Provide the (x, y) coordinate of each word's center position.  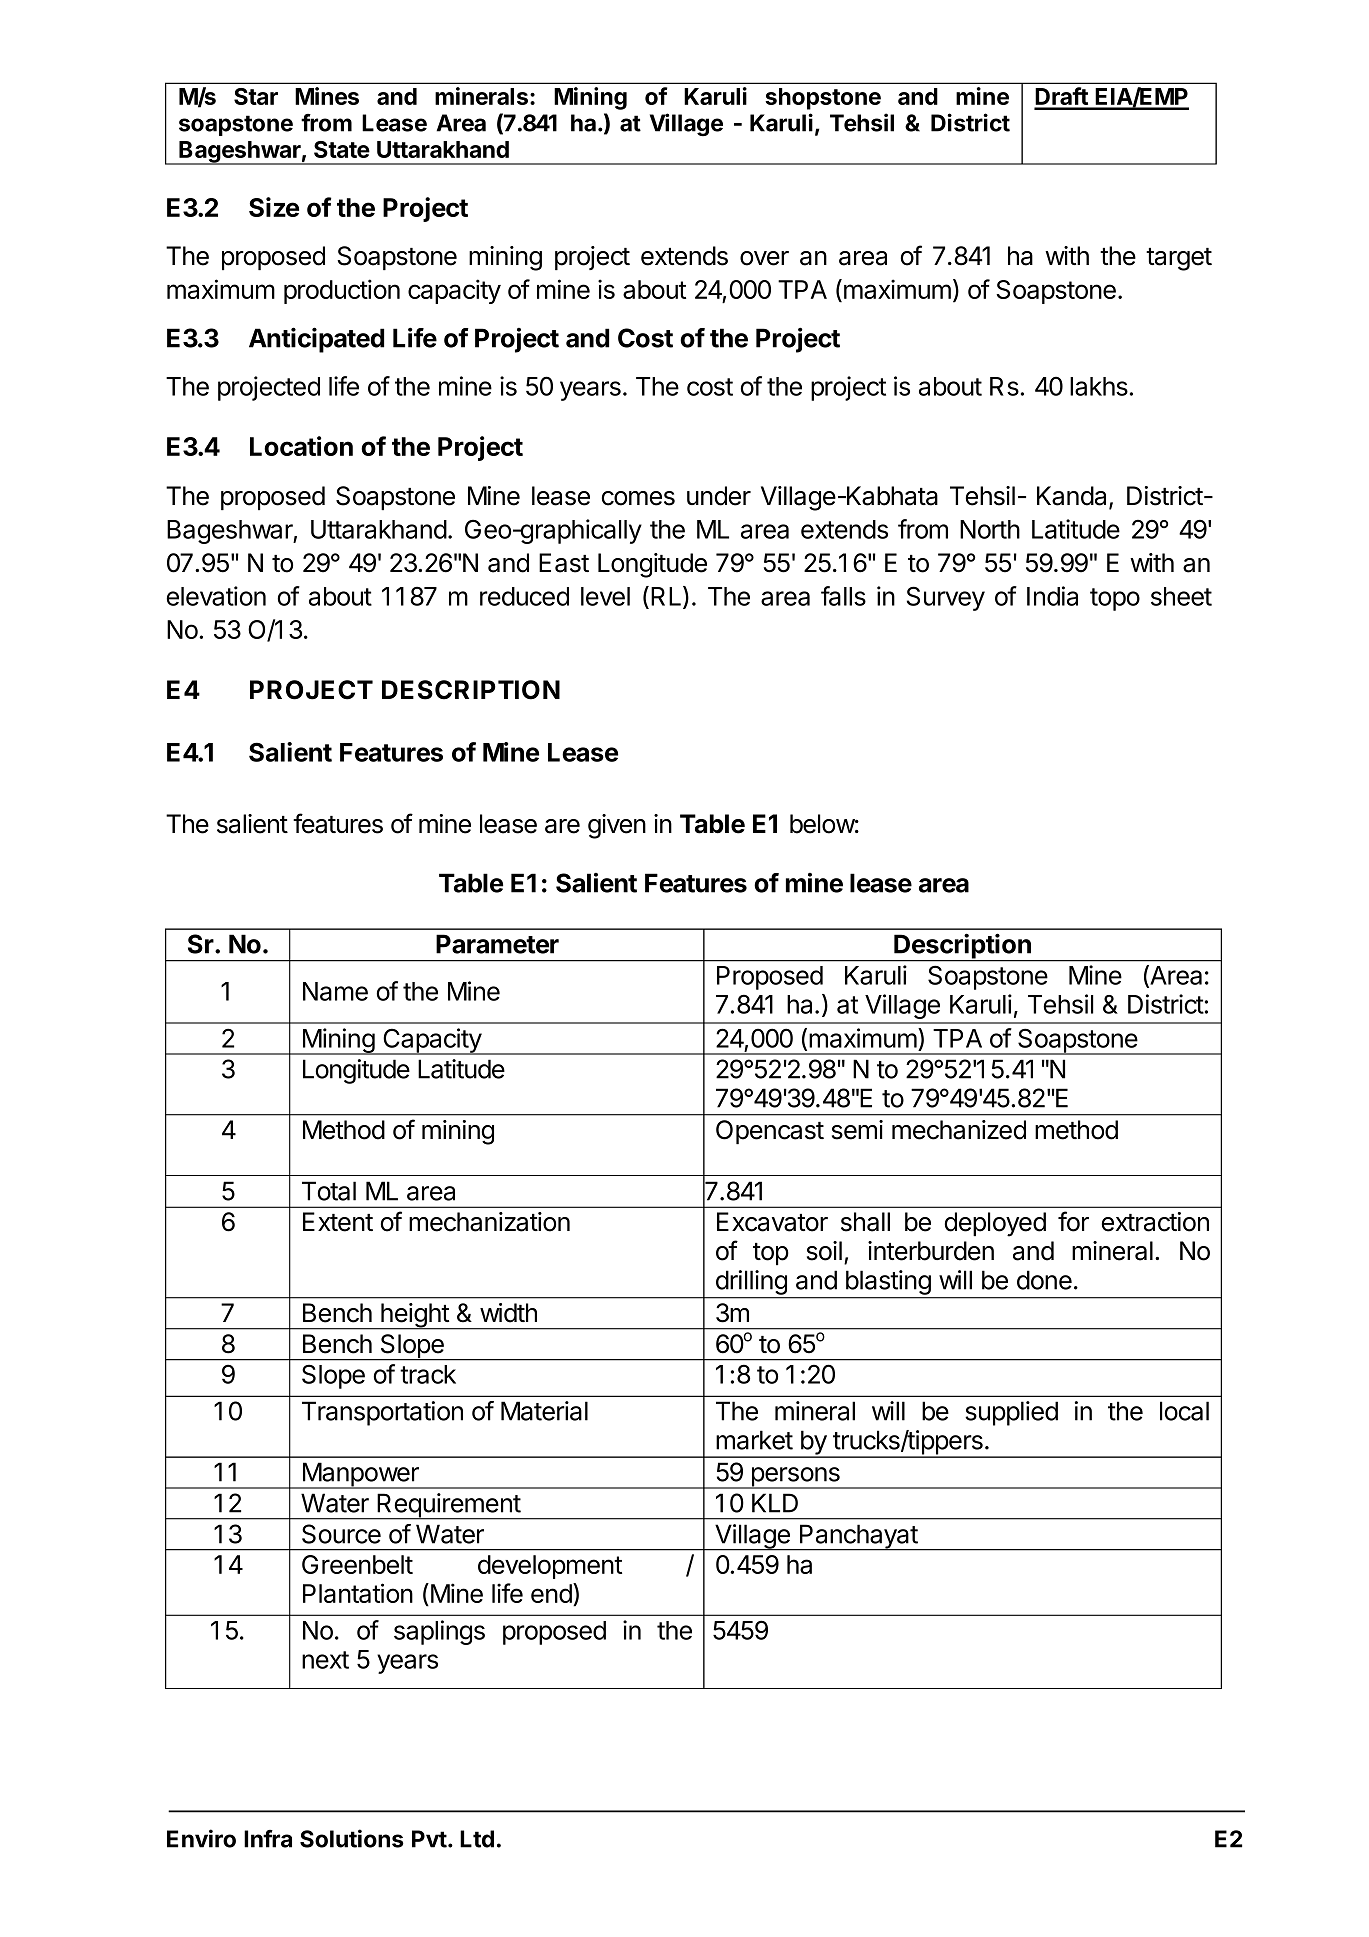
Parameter (497, 944)
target (1179, 259)
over (764, 258)
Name (335, 991)
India (1052, 596)
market (754, 1440)
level (605, 596)
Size (274, 207)
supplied (1011, 1413)
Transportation (382, 1413)
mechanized (959, 1130)
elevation (216, 596)
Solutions (352, 1838)
